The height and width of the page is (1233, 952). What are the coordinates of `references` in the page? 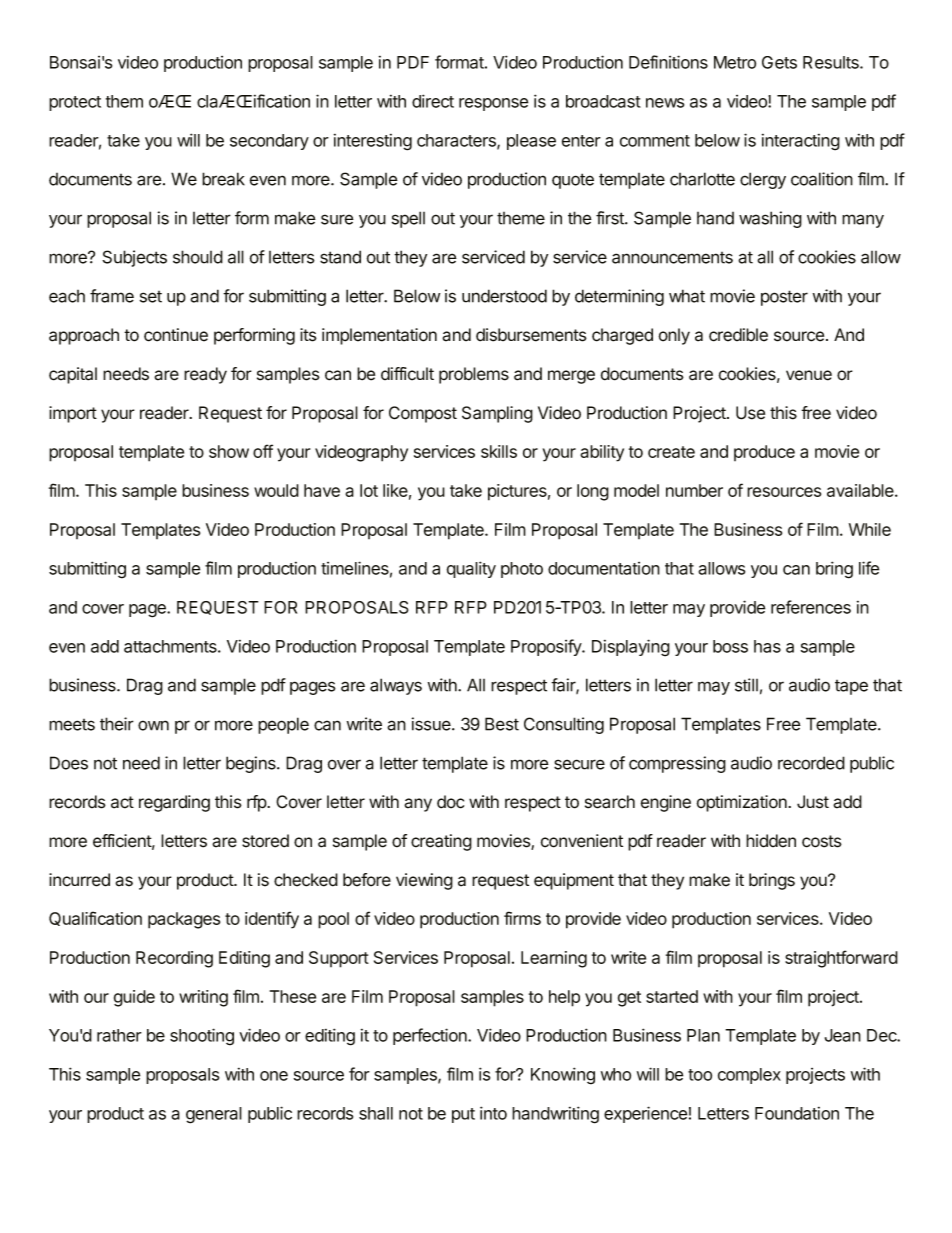 It's located at (811, 607).
